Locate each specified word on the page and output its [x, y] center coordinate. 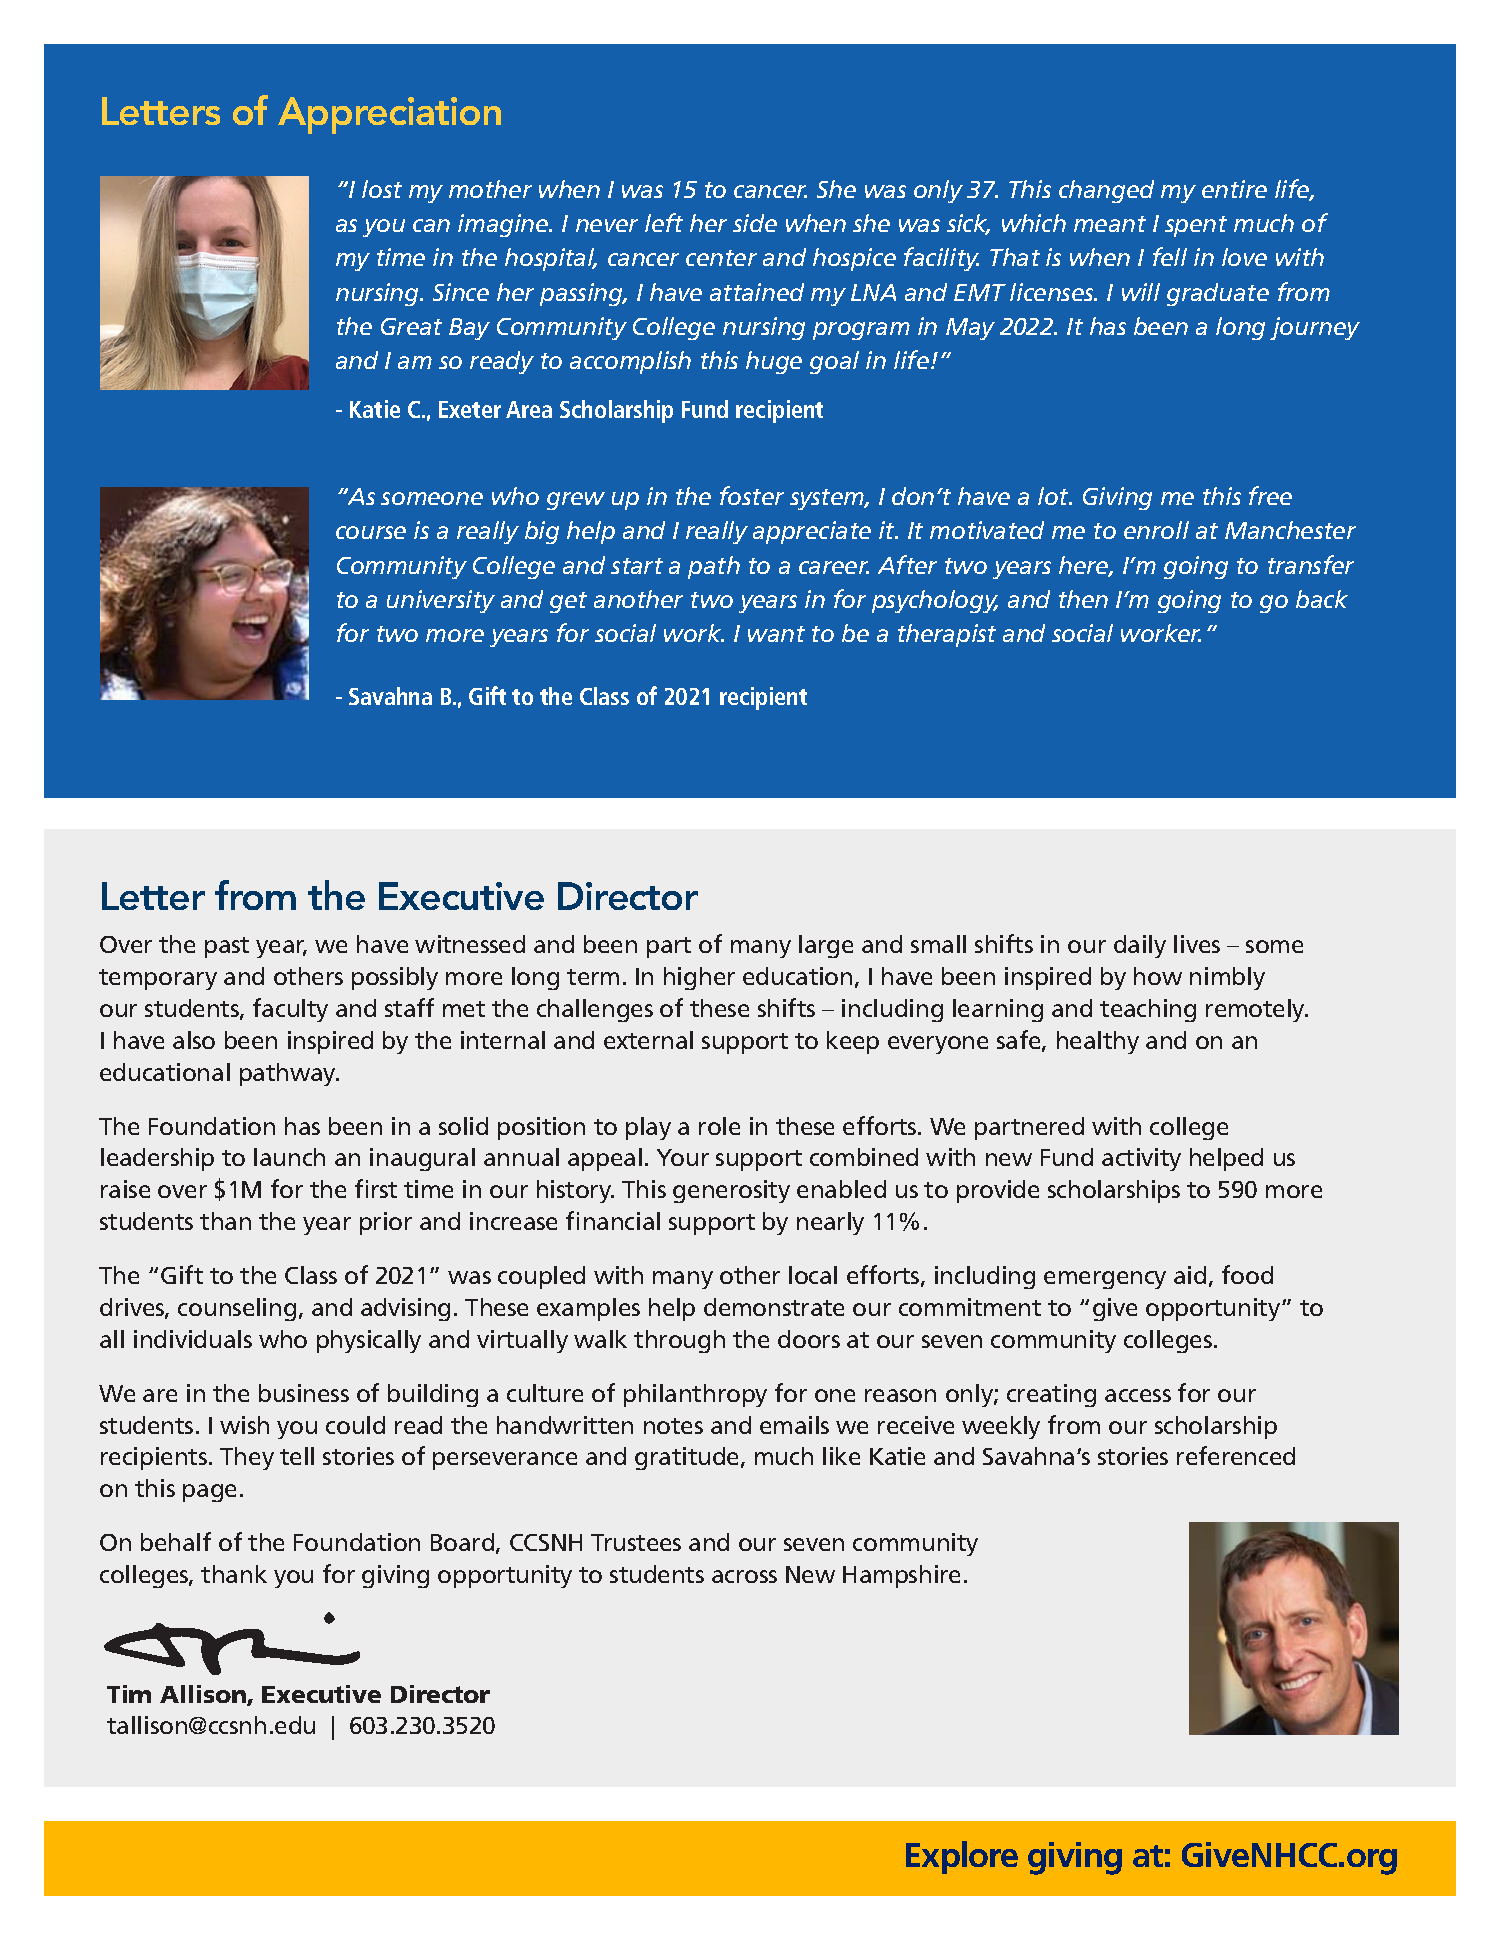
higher [699, 978]
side [755, 223]
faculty [290, 1010]
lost [382, 189]
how [1158, 976]
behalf [176, 1541]
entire [1234, 189]
